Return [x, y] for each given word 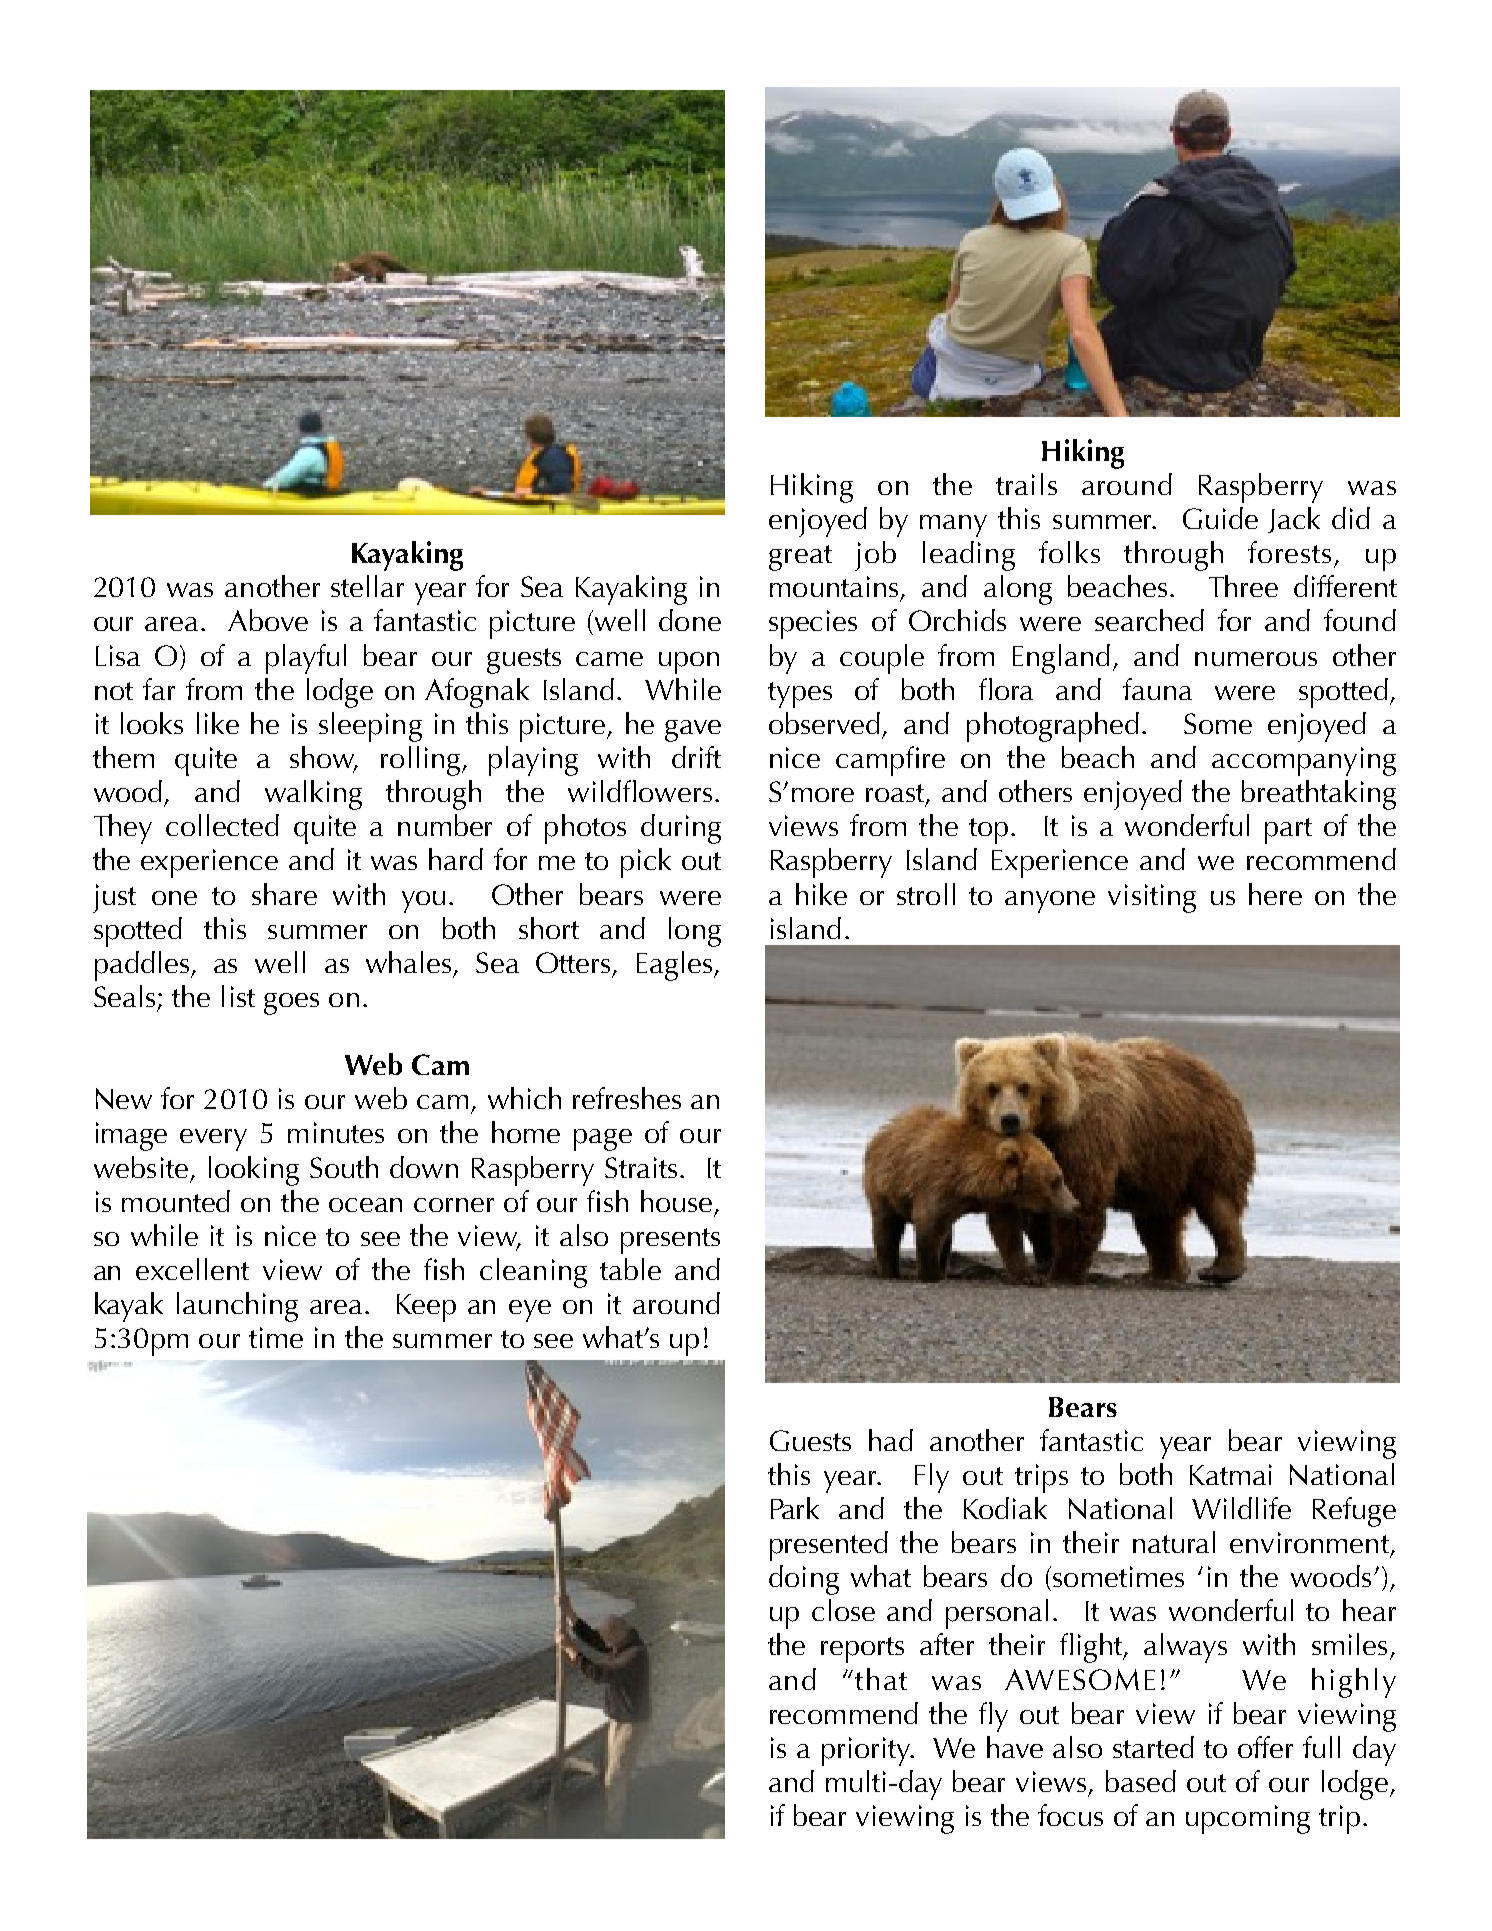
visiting [1152, 898]
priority [867, 1751]
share [284, 894]
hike [821, 894]
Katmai [1231, 1474]
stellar [367, 586]
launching [237, 1307]
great [800, 558]
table [630, 1269]
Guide [1220, 518]
